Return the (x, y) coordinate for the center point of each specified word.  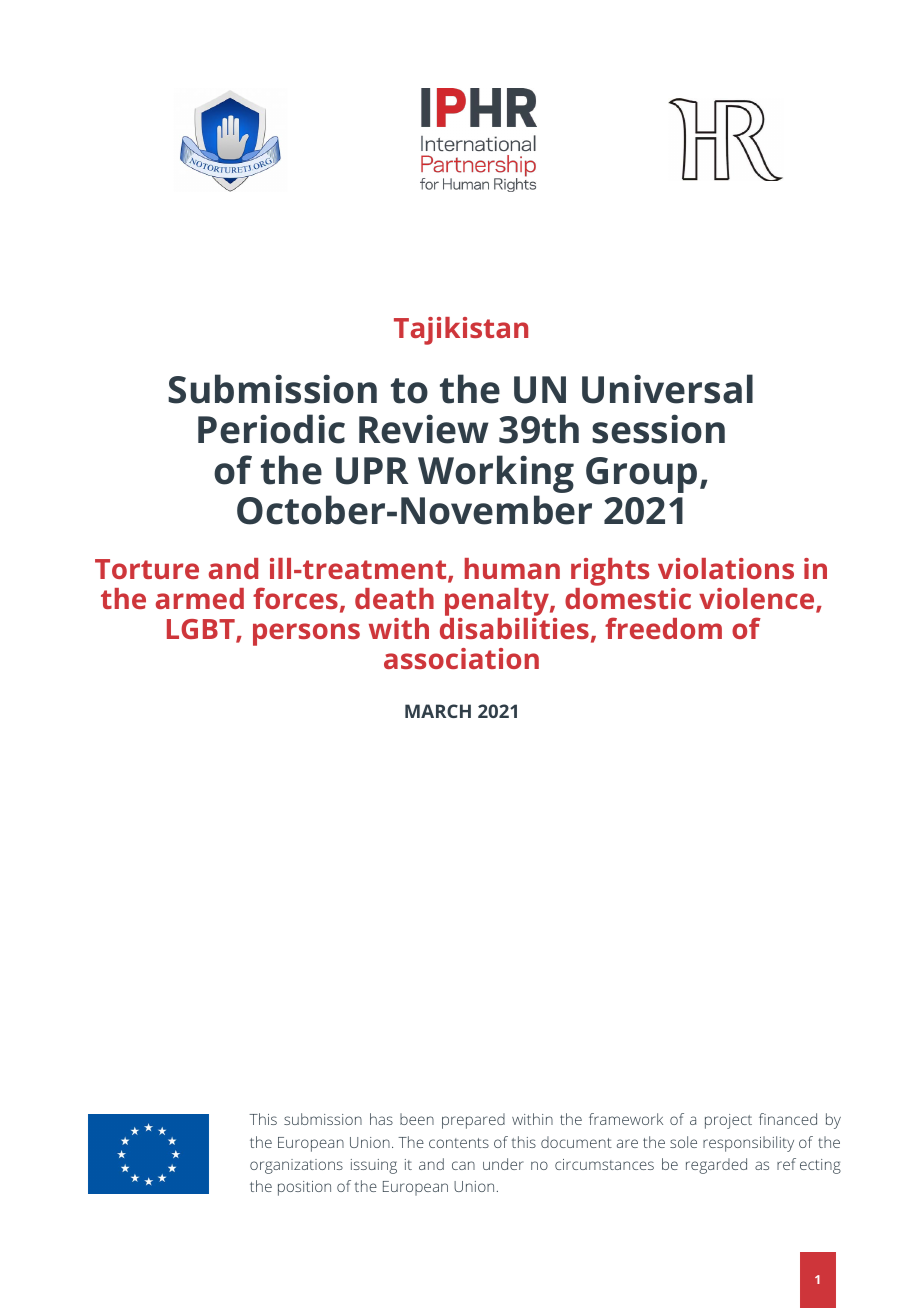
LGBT (202, 630)
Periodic (271, 429)
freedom (663, 628)
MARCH (438, 711)
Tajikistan (461, 331)
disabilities (514, 628)
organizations (296, 1166)
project (728, 1121)
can (463, 1165)
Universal (667, 389)
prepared (473, 1121)
